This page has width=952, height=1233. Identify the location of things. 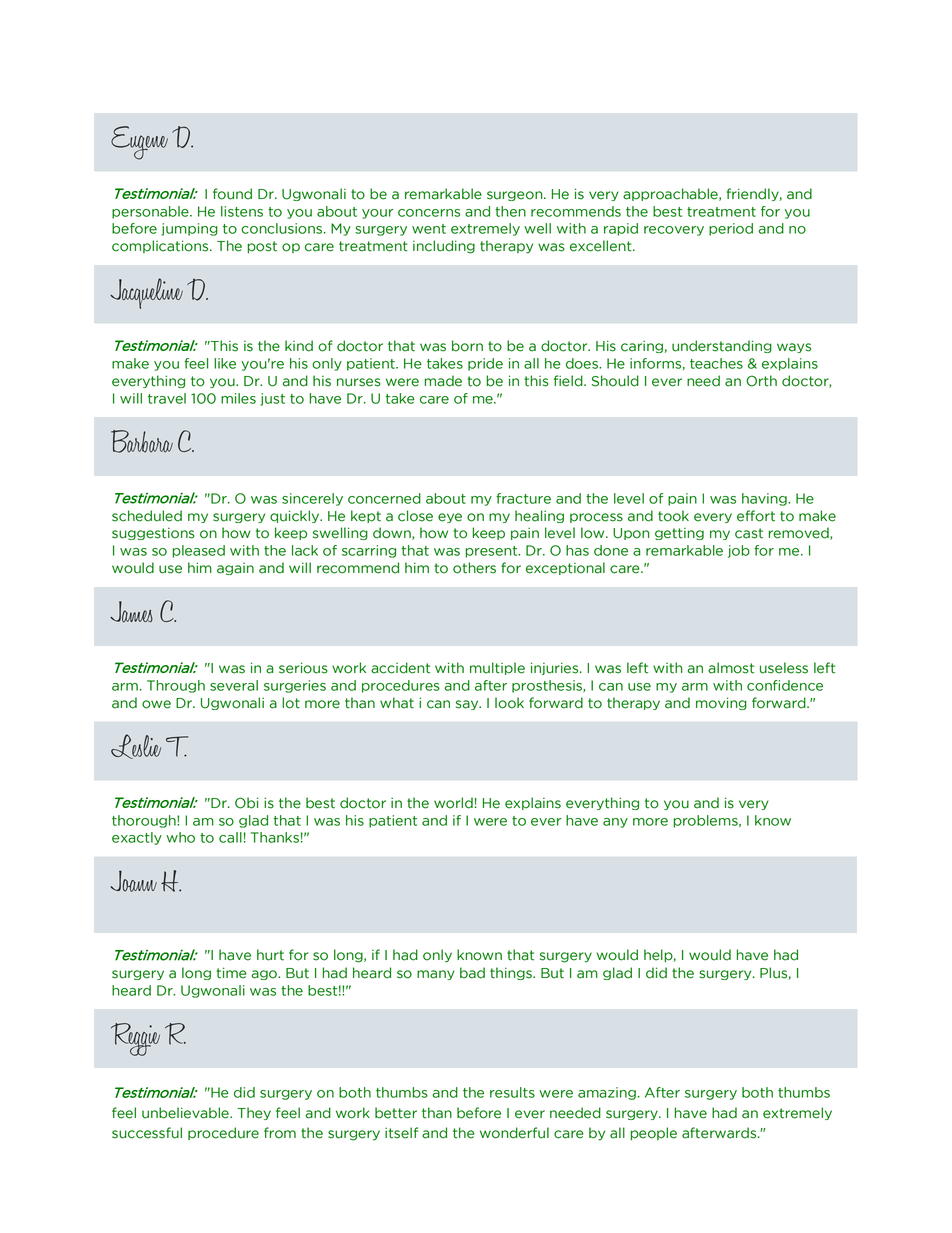
(512, 973).
